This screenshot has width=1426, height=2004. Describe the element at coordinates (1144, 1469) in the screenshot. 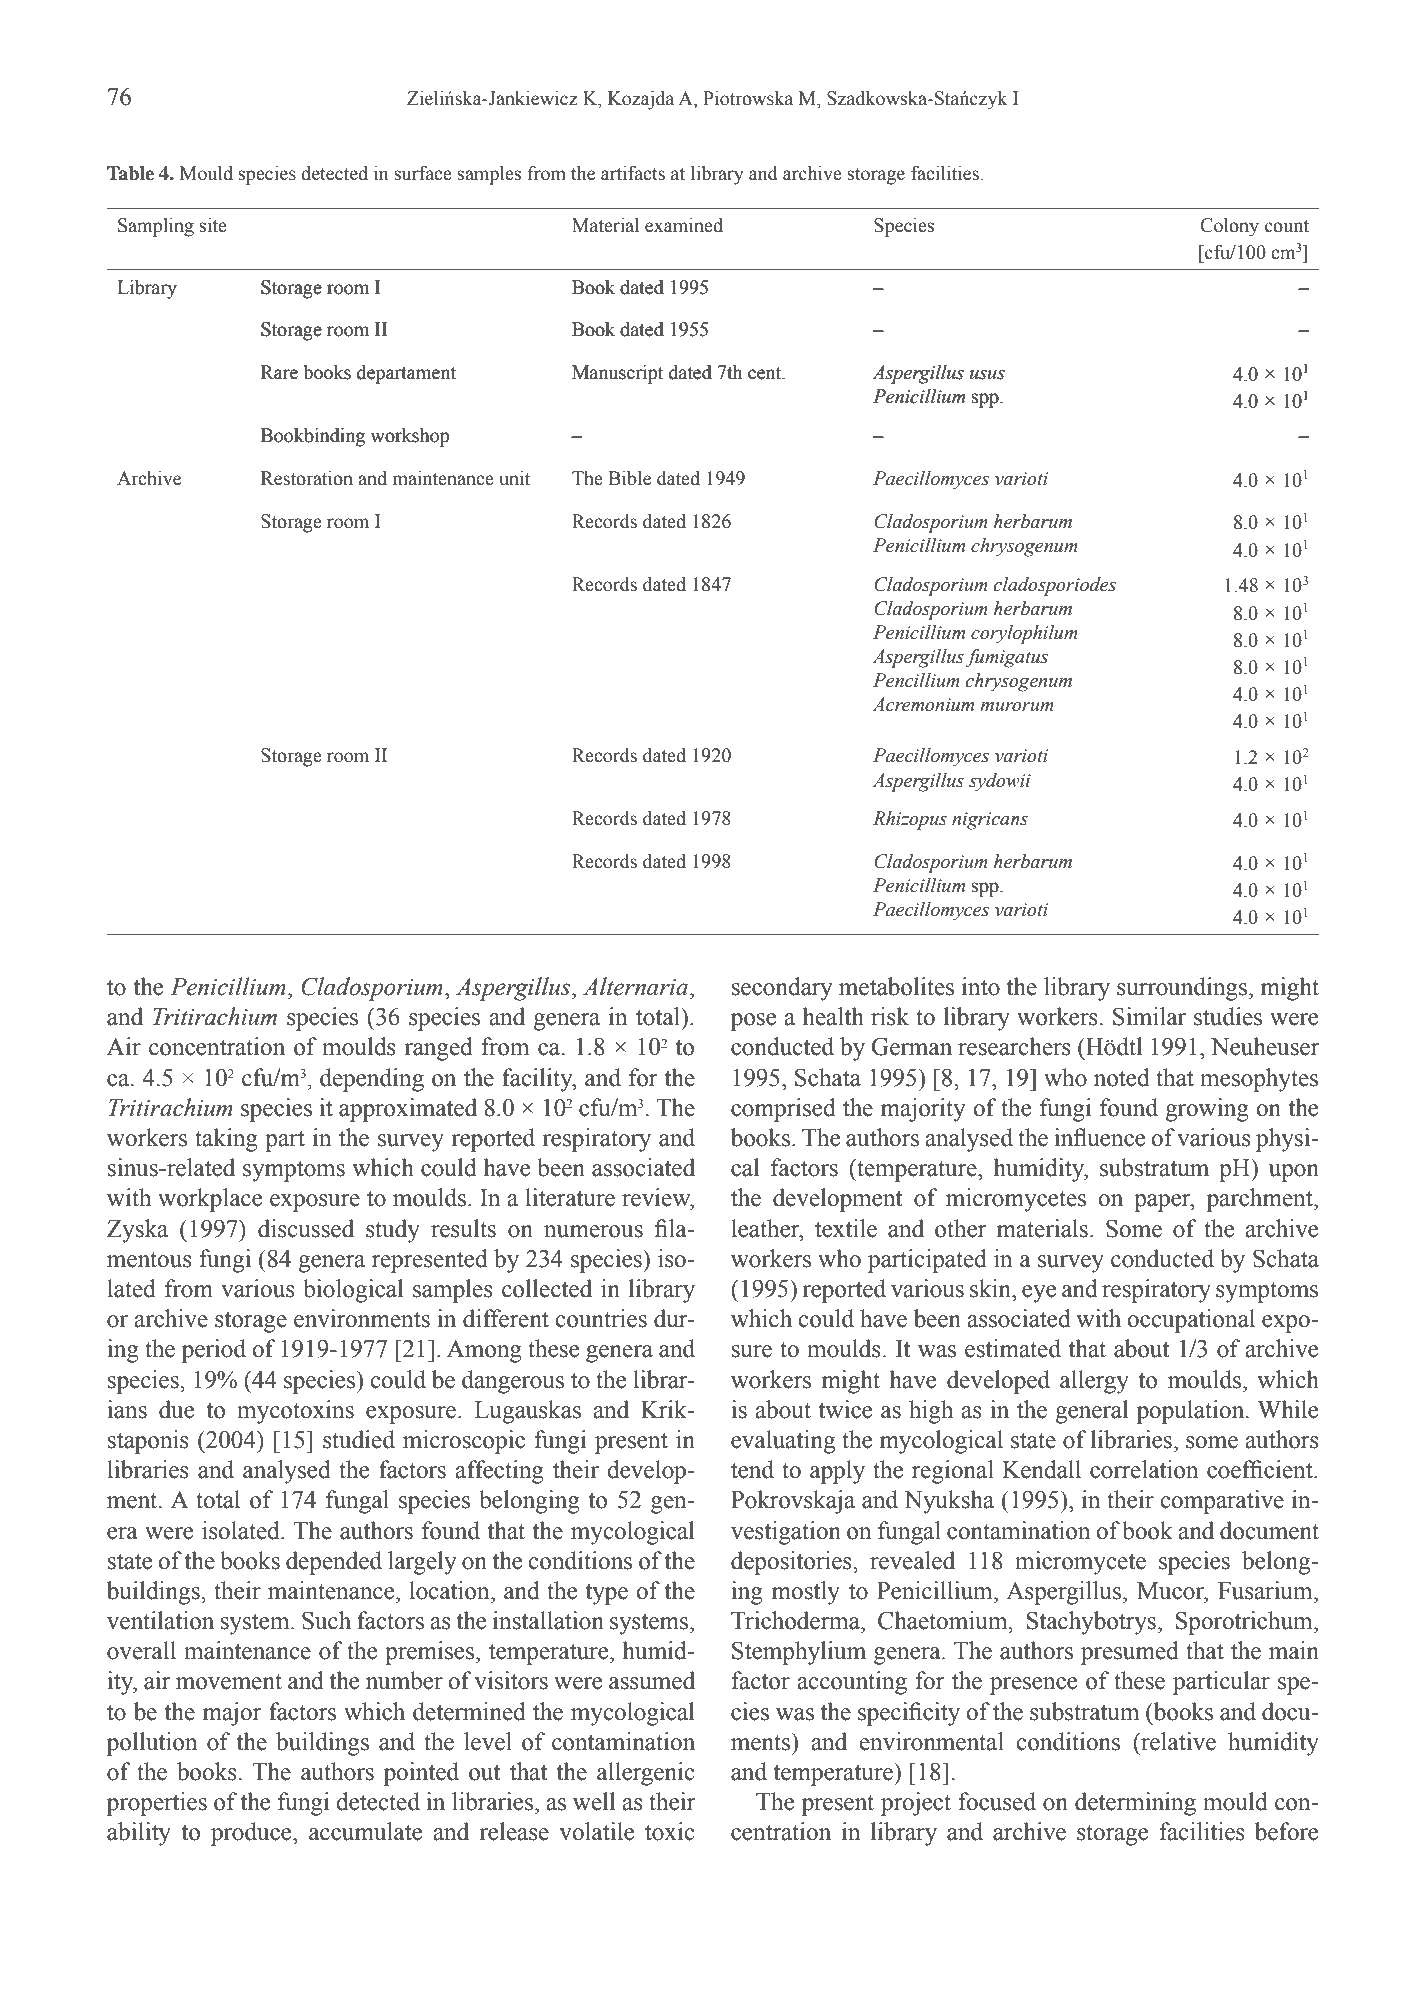

I see `correlation` at that location.
